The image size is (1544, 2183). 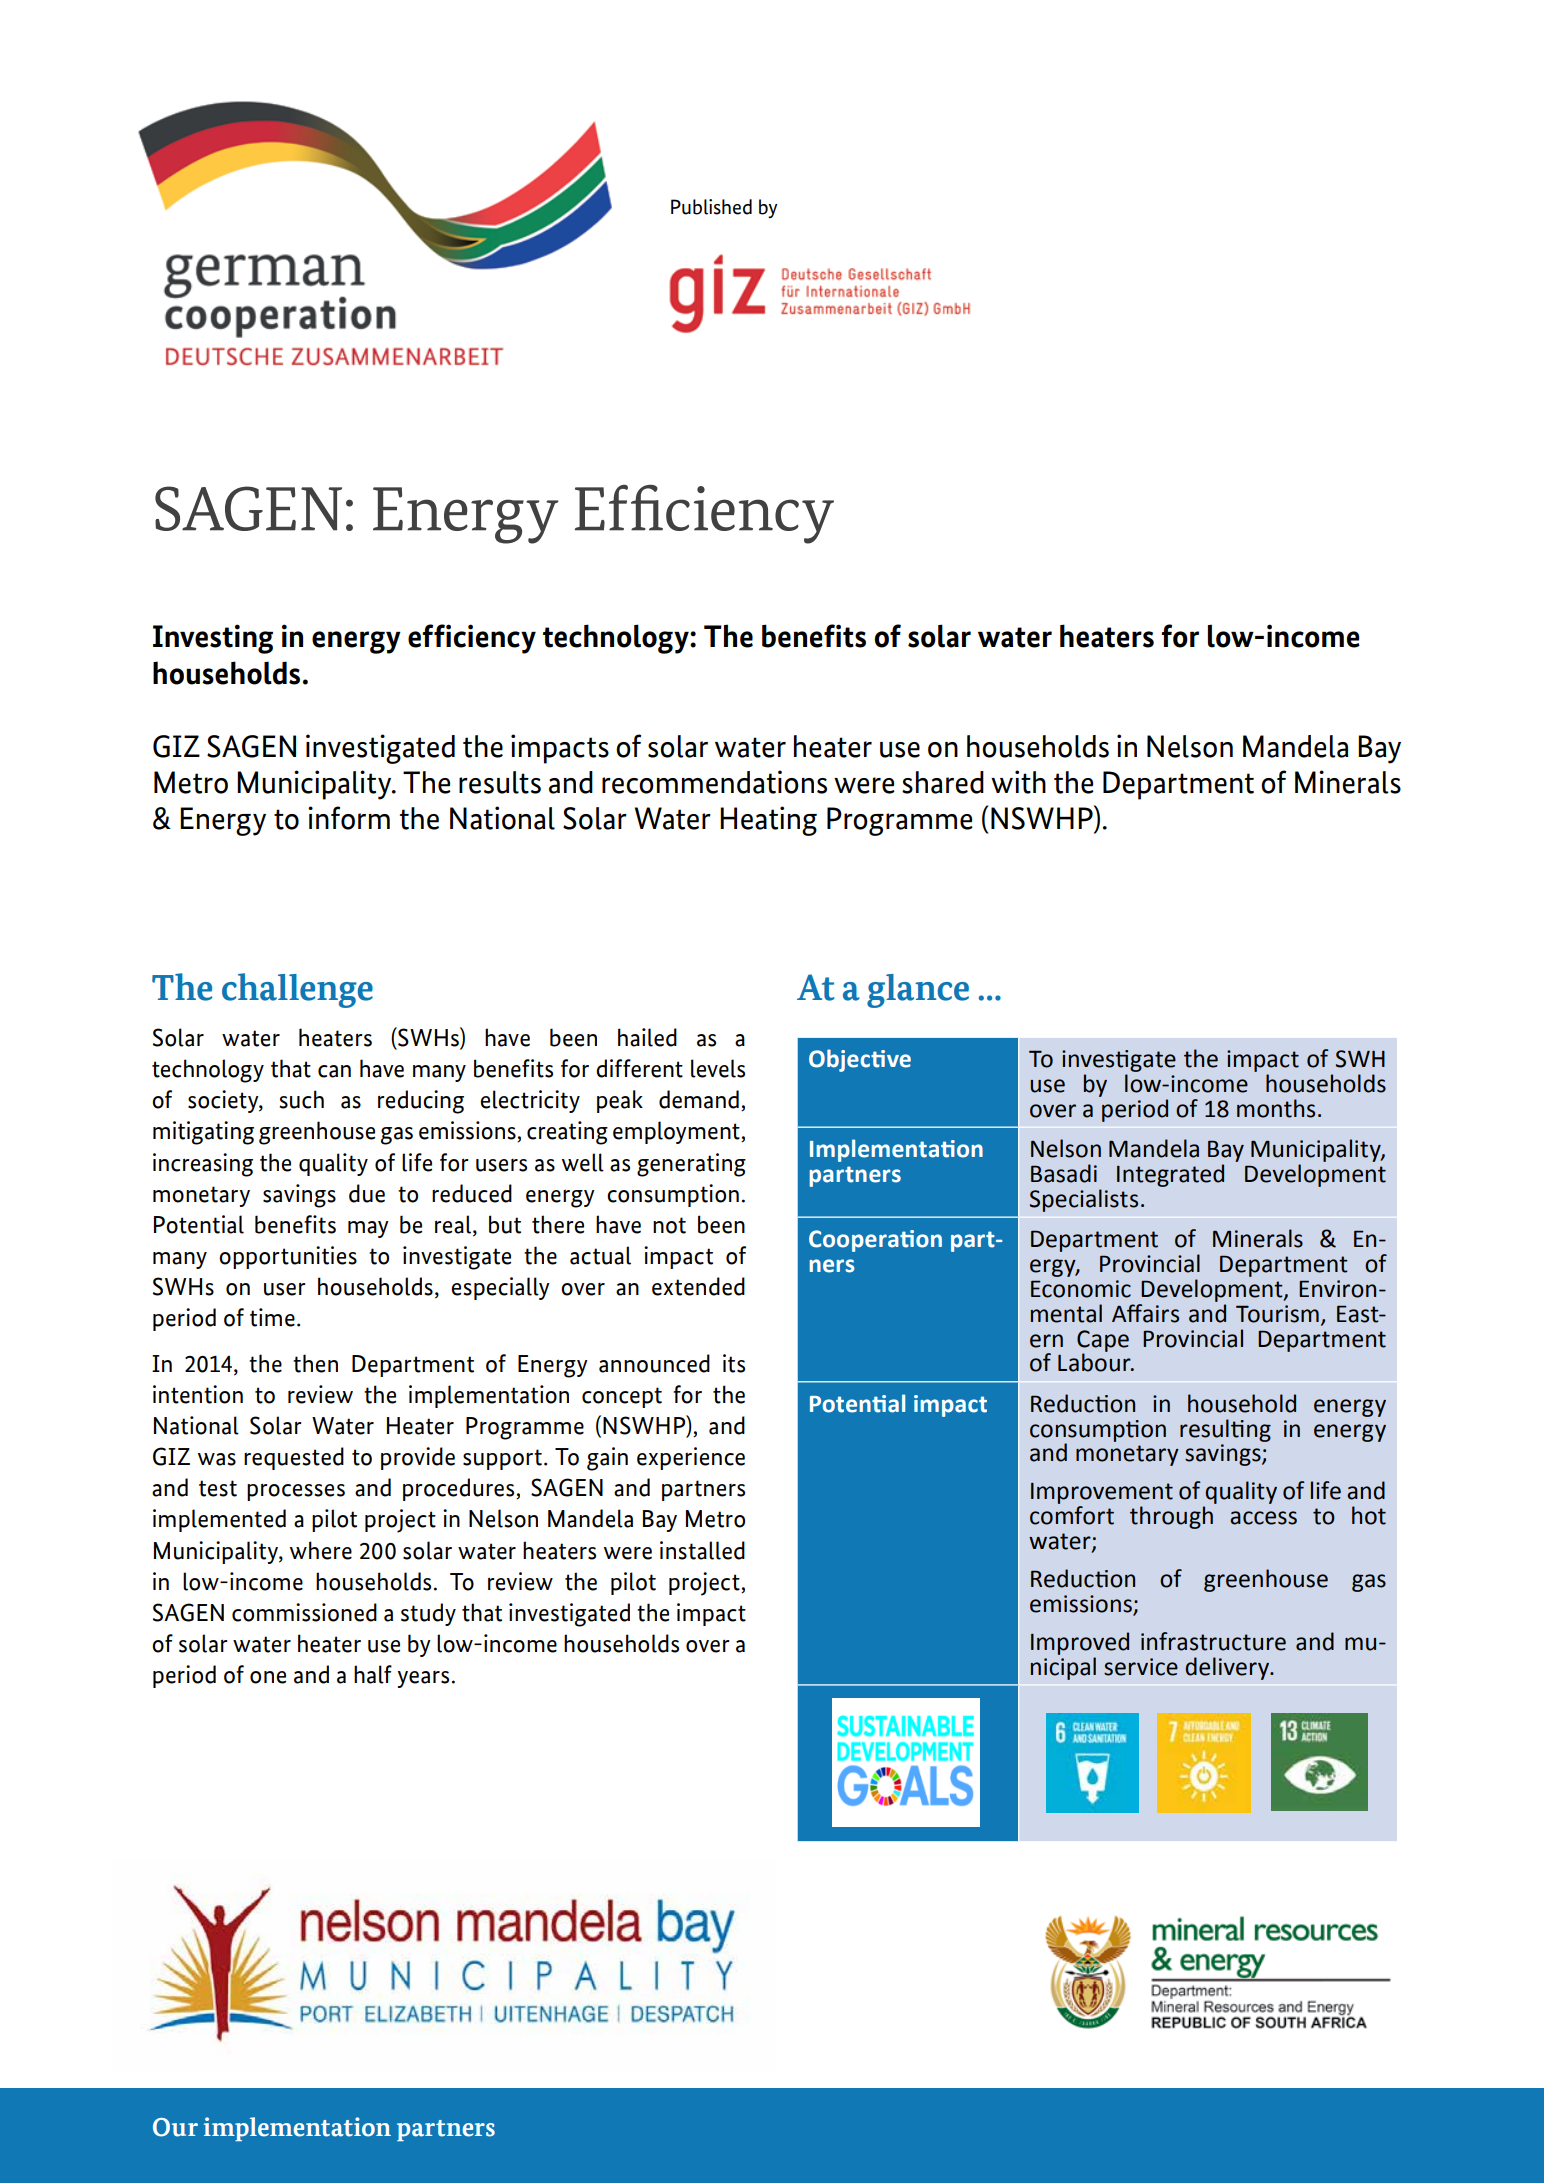 What do you see at coordinates (1018, 782) in the document?
I see `with` at bounding box center [1018, 782].
